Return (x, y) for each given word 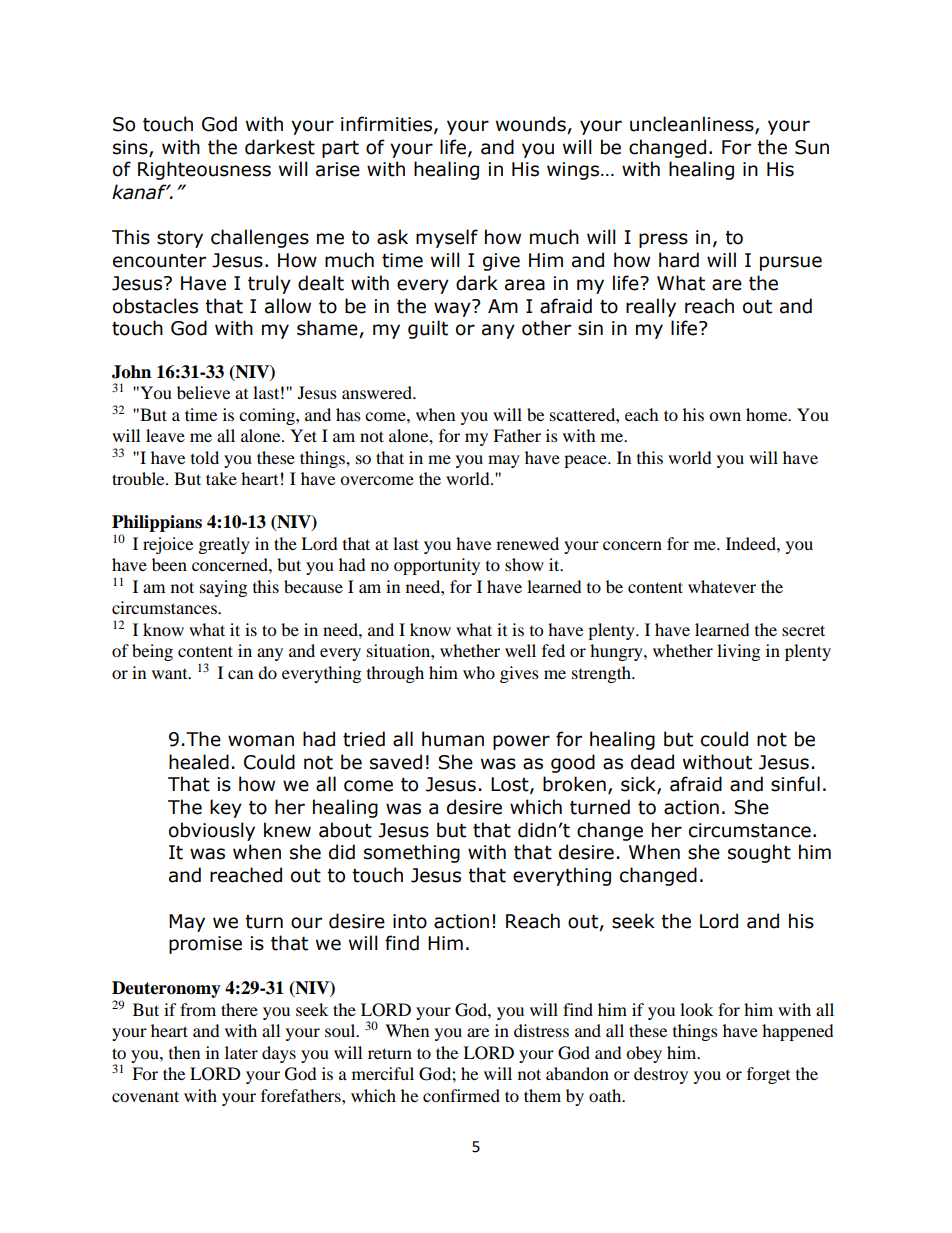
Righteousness (204, 170)
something (412, 853)
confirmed (461, 1095)
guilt (428, 329)
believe (203, 392)
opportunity (437, 566)
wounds (532, 125)
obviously (212, 831)
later (241, 1052)
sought (759, 853)
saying (223, 588)
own (725, 416)
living (738, 652)
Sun (812, 147)
